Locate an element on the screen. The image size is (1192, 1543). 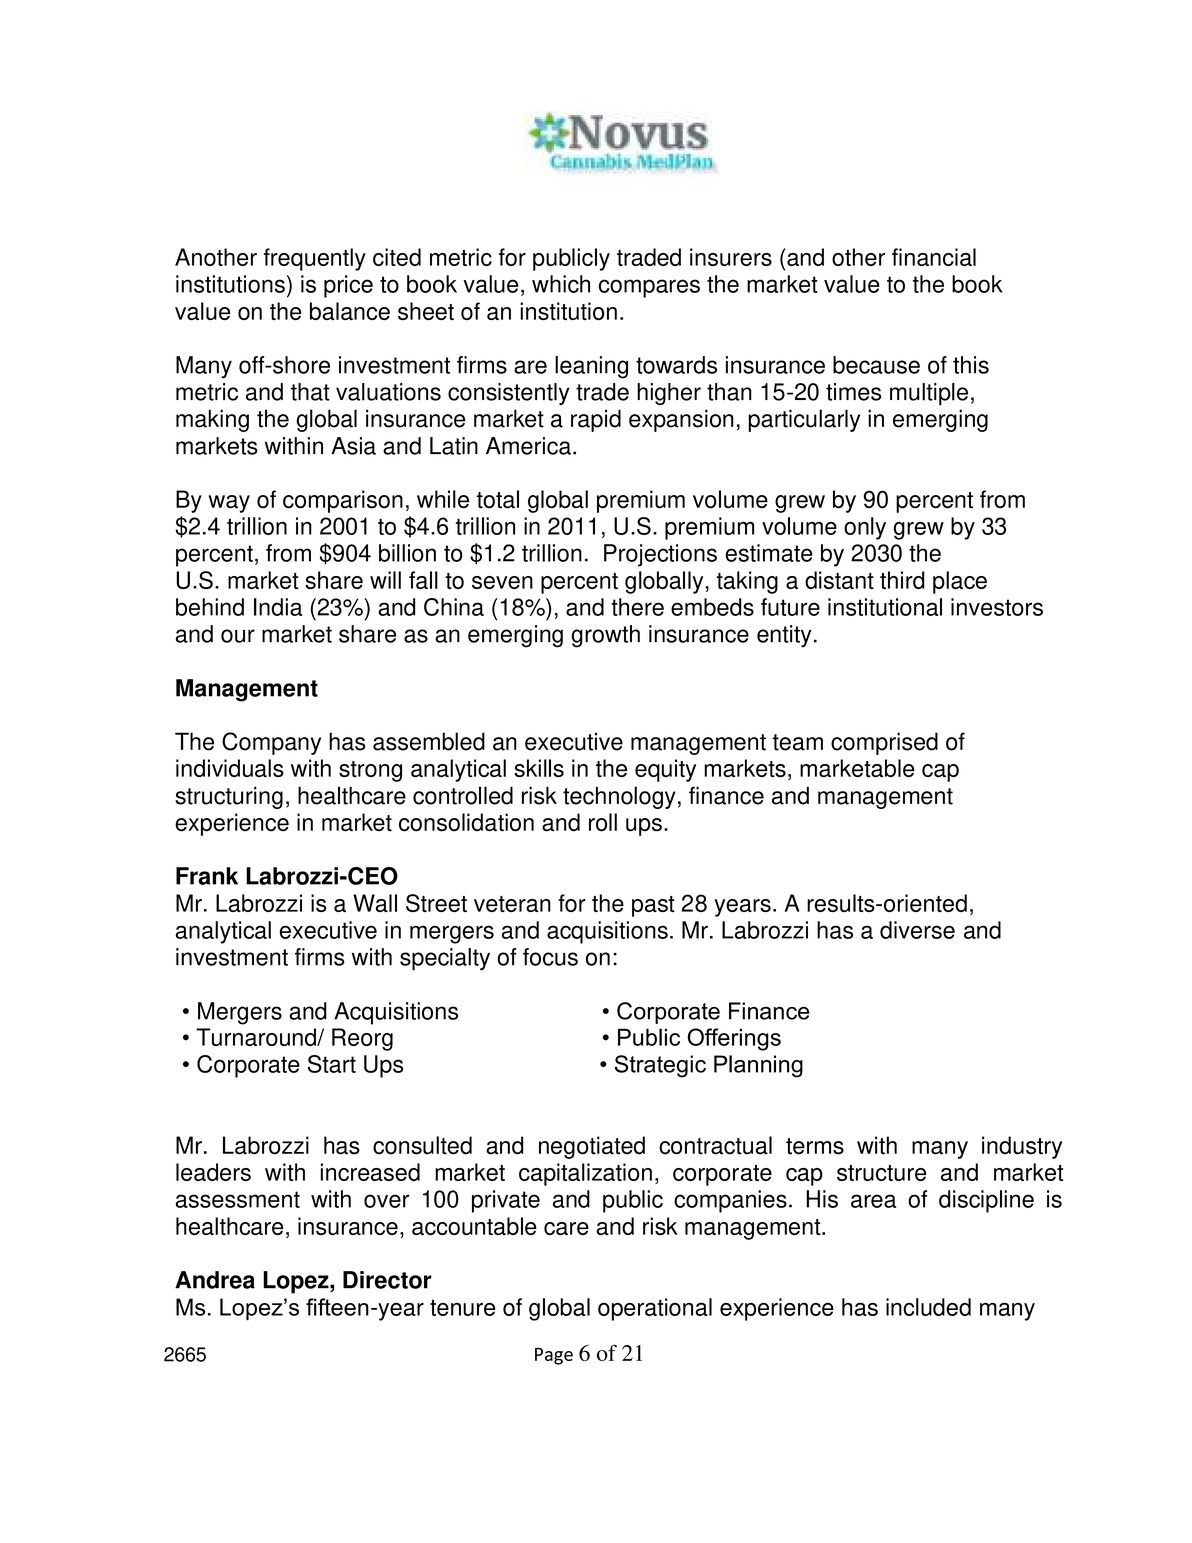
focus is located at coordinates (550, 957).
